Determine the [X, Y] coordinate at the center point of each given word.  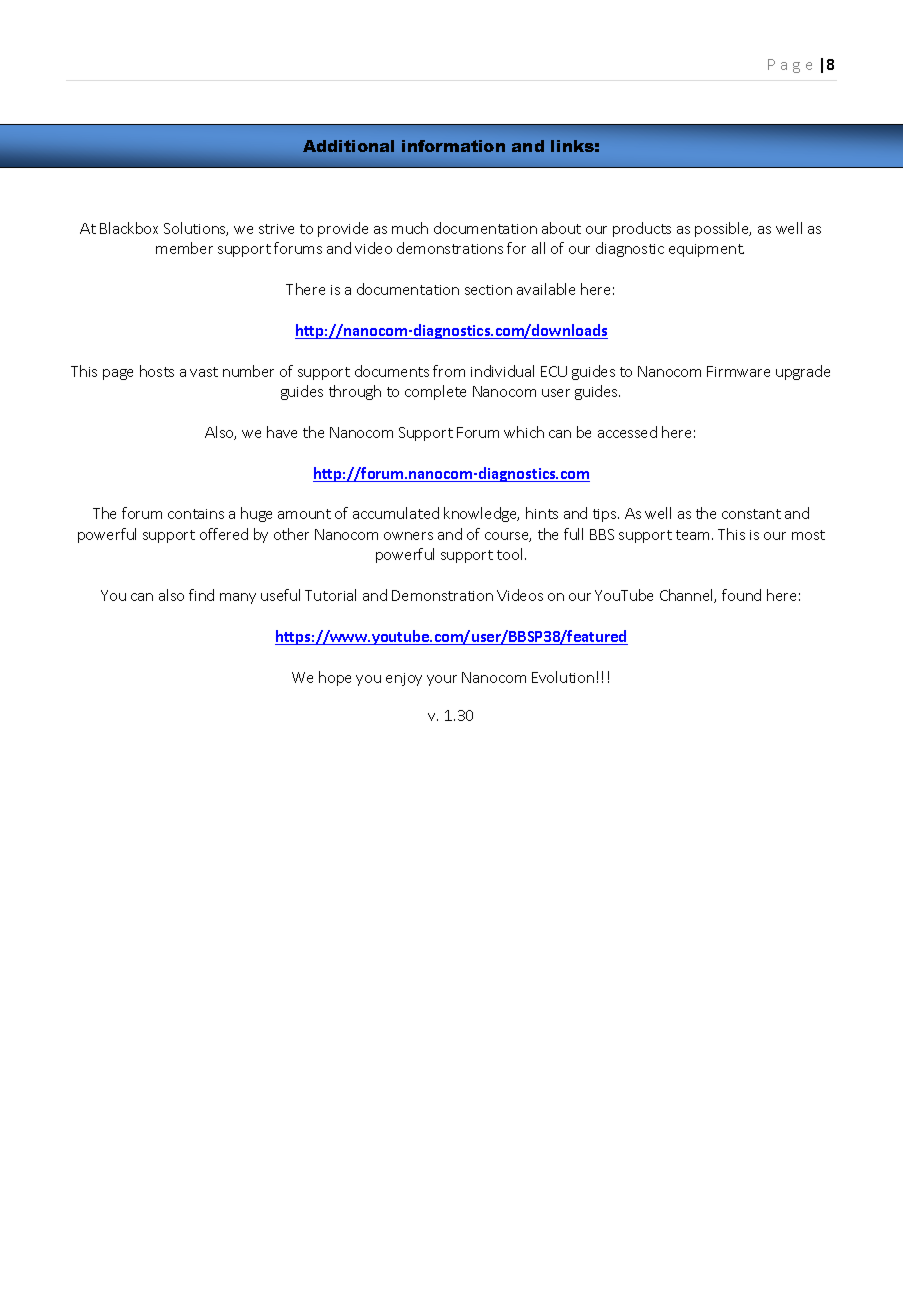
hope [335, 678]
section [488, 290]
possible [723, 229]
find [201, 595]
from [449, 371]
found [741, 595]
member [184, 248]
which [524, 432]
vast [204, 372]
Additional [348, 146]
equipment [706, 250]
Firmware [738, 371]
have [282, 432]
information [453, 146]
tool [509, 554]
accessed [627, 432]
